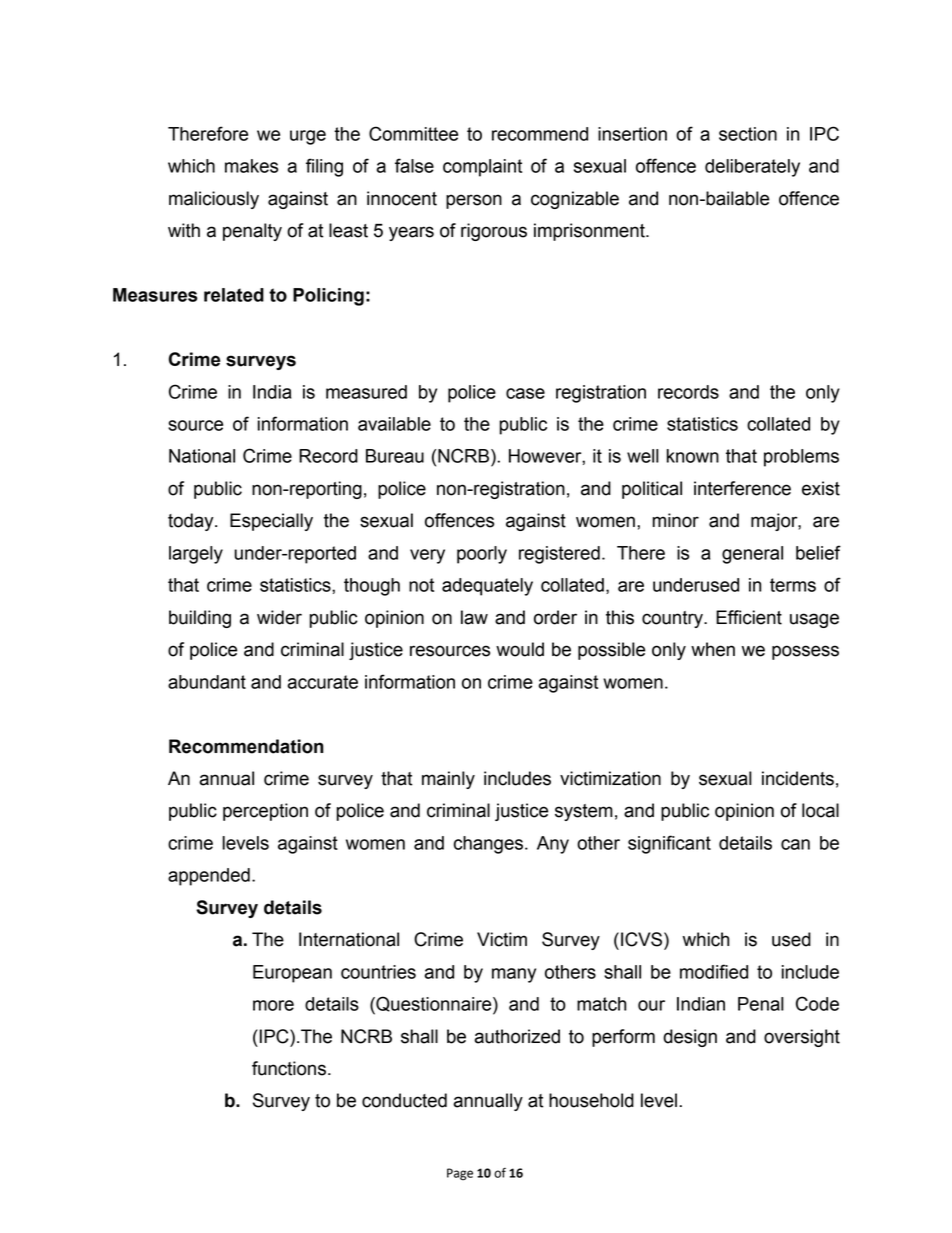  What do you see at coordinates (207, 682) in the screenshot?
I see `abundant` at bounding box center [207, 682].
